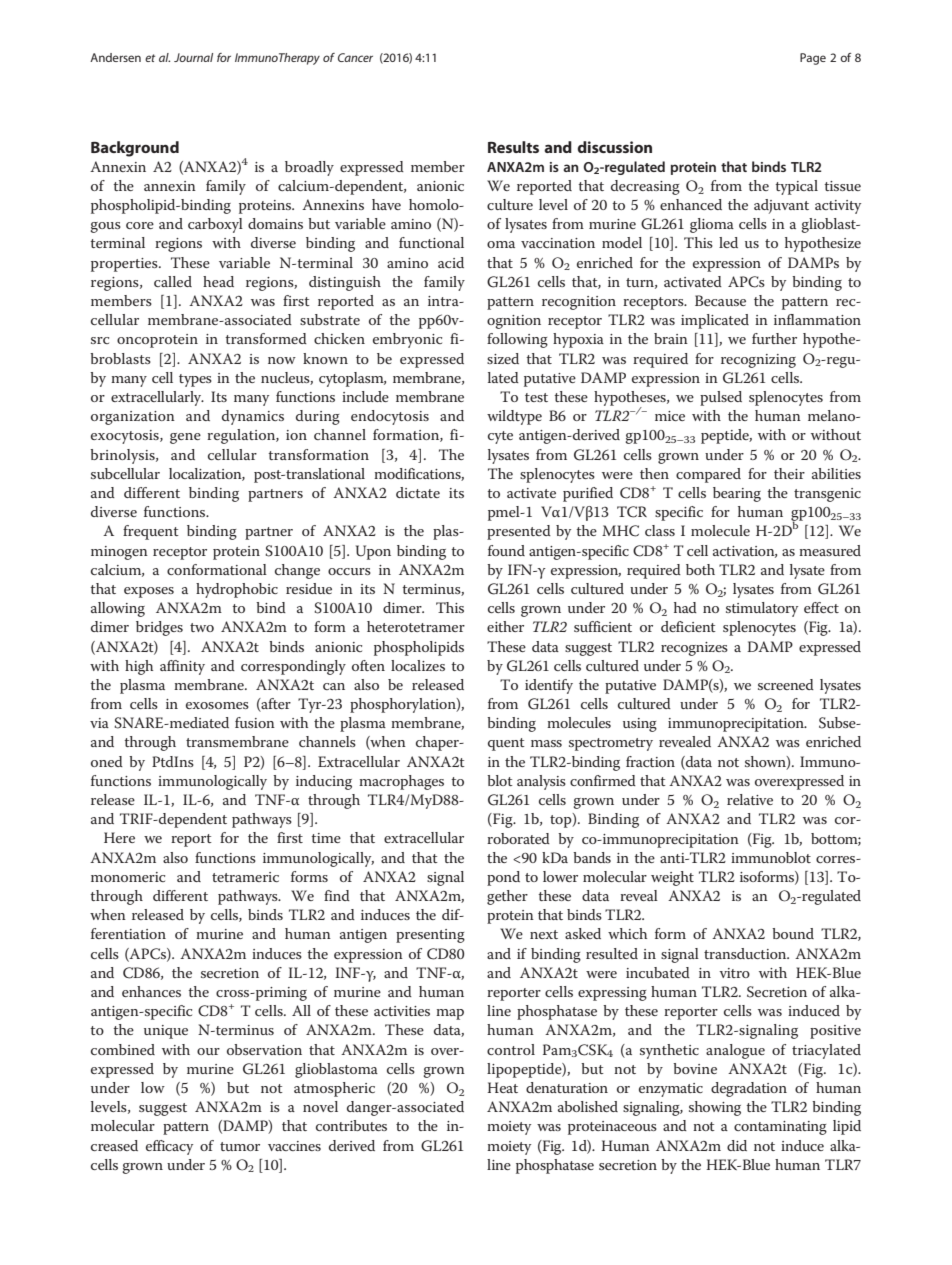 The width and height of the image is (952, 1265). Describe the element at coordinates (762, 609) in the image. I see `stimulatory` at that location.
